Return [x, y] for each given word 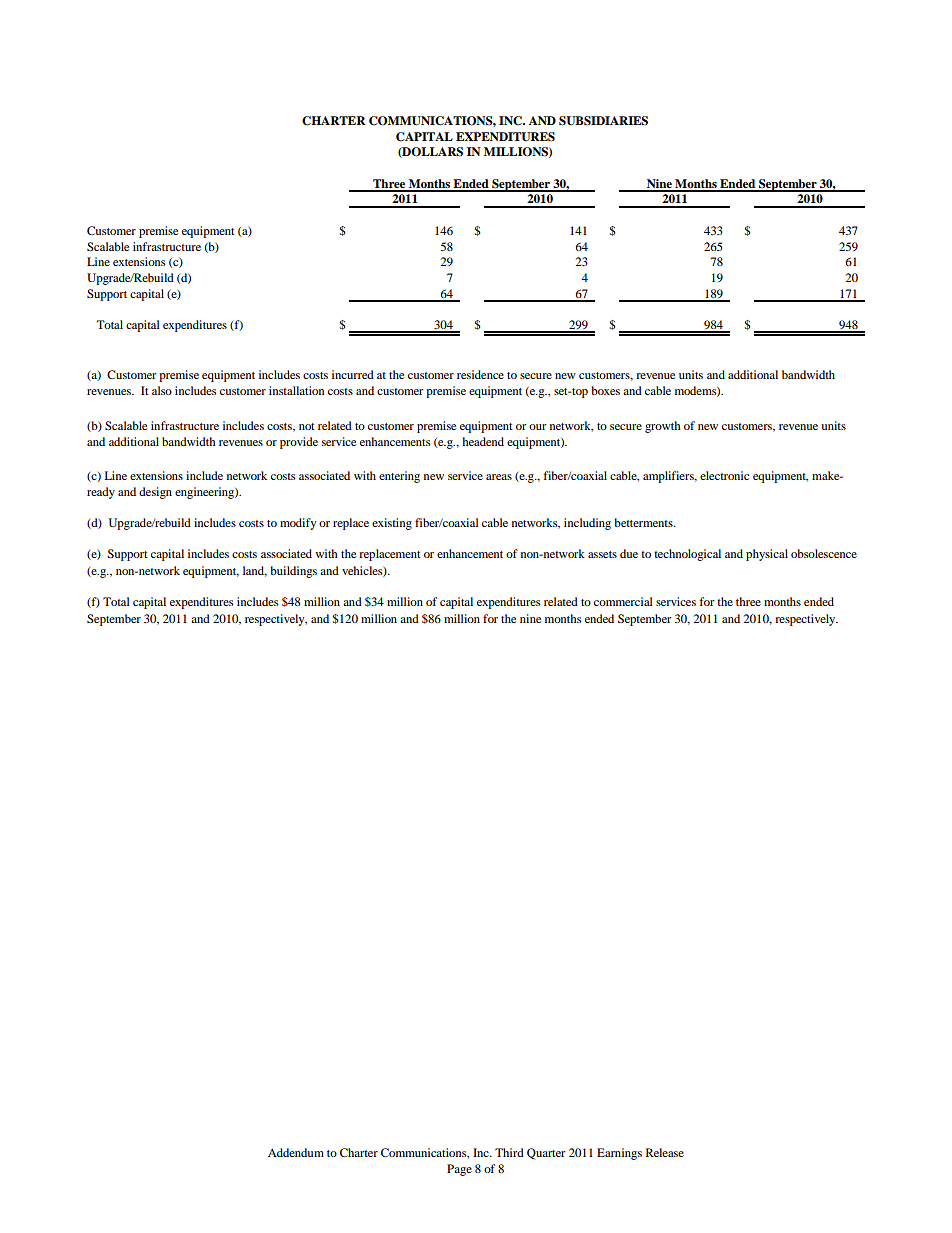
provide [299, 443]
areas [499, 477]
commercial [623, 601]
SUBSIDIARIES [603, 121]
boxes [606, 390]
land [255, 571]
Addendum [296, 1152]
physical [767, 555]
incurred [353, 374]
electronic [724, 475]
